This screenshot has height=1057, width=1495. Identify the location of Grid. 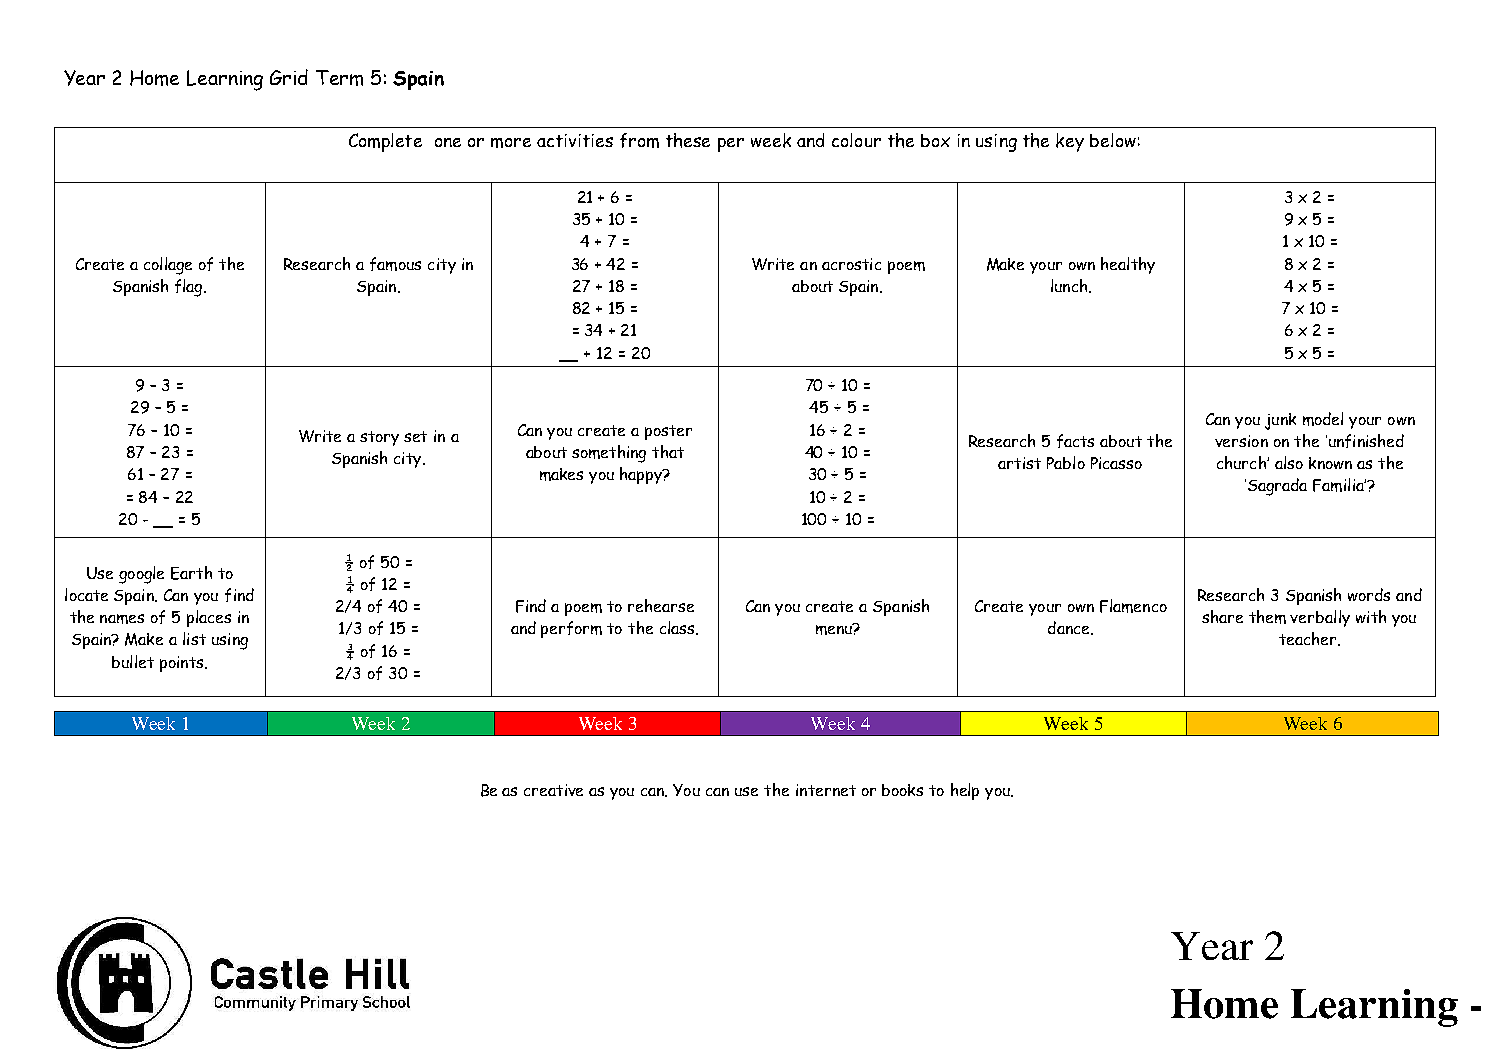
(289, 77).
